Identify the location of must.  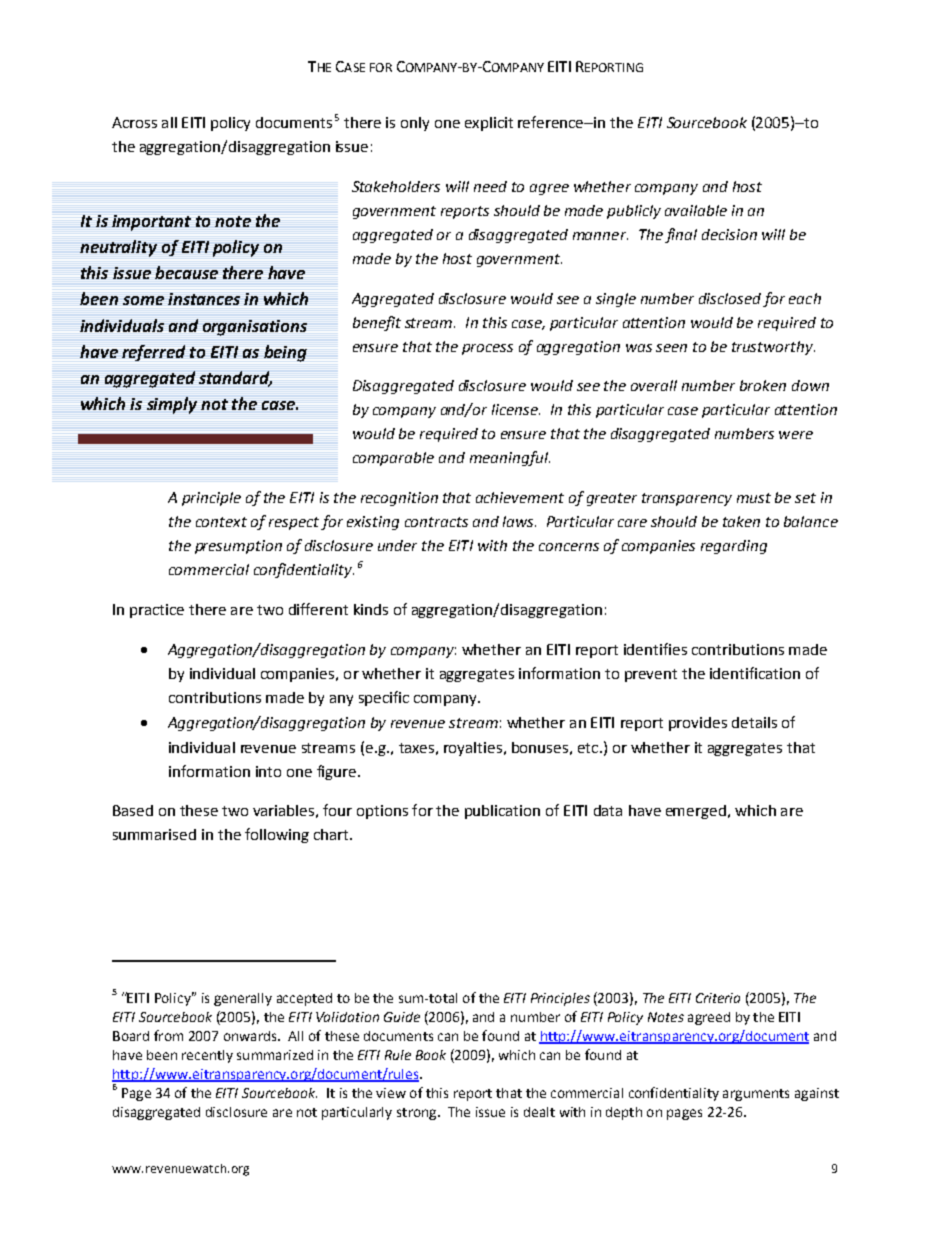
(754, 498).
